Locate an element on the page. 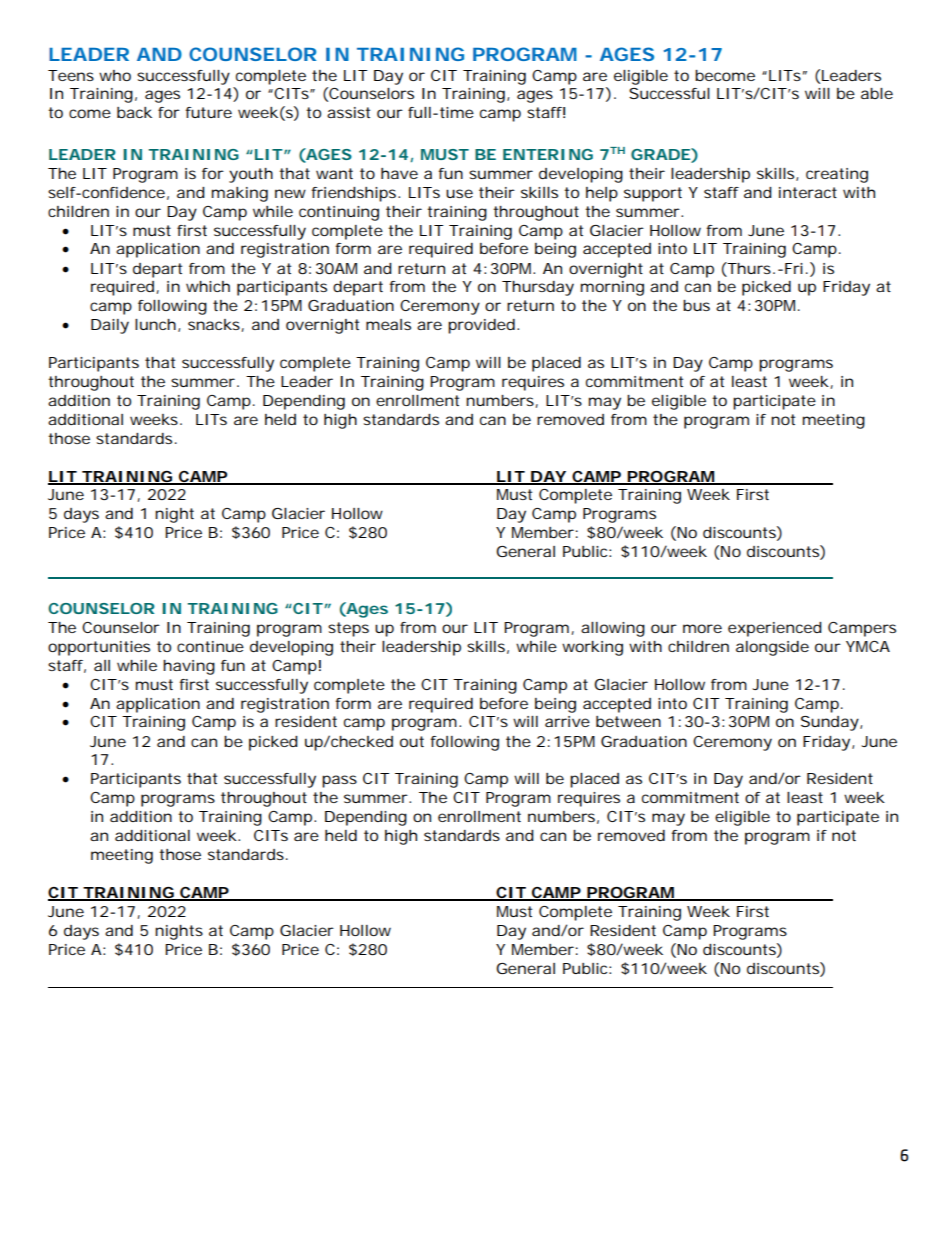  bus is located at coordinates (696, 305).
